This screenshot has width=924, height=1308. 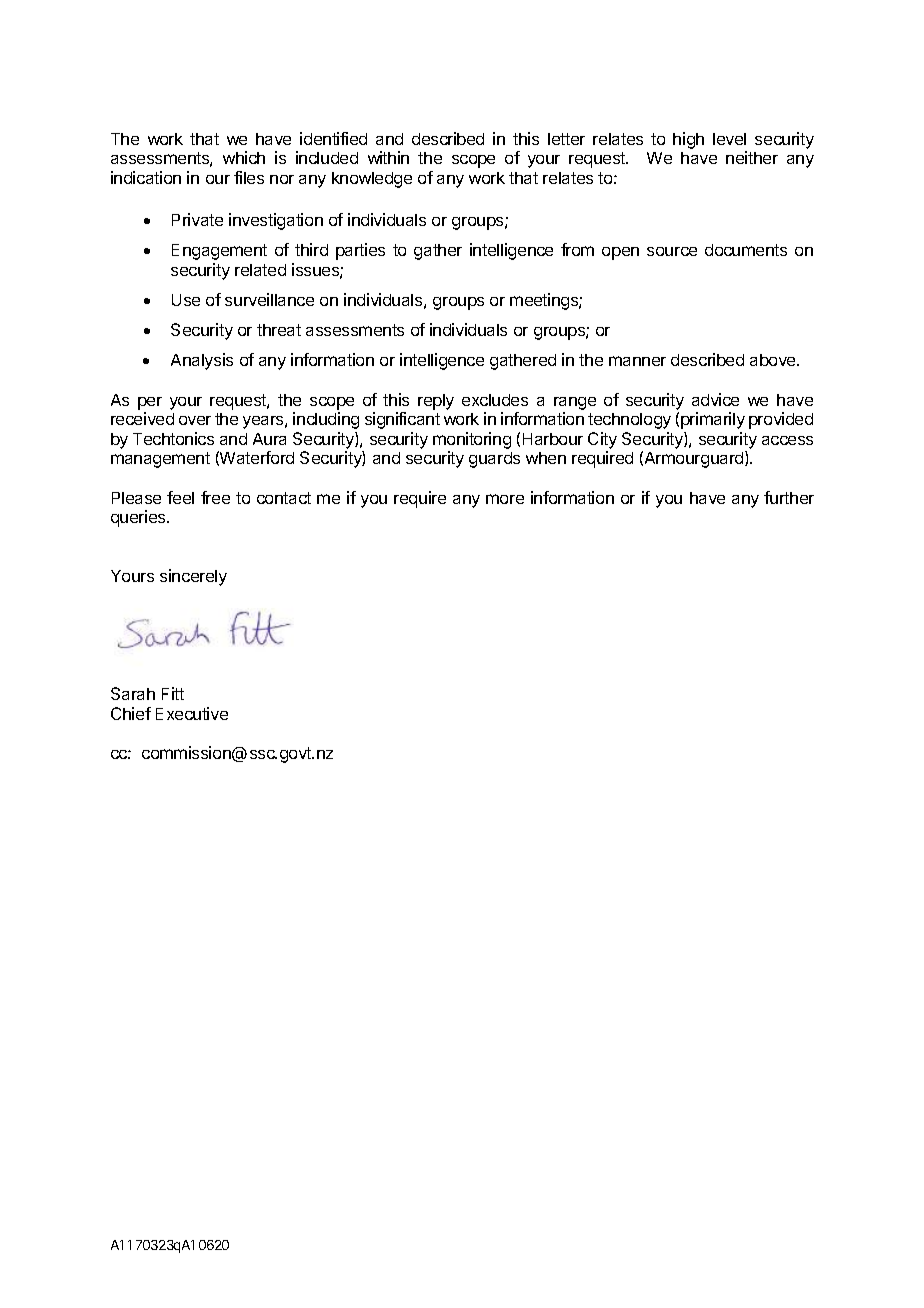 What do you see at coordinates (546, 458) in the screenshot?
I see `when` at bounding box center [546, 458].
